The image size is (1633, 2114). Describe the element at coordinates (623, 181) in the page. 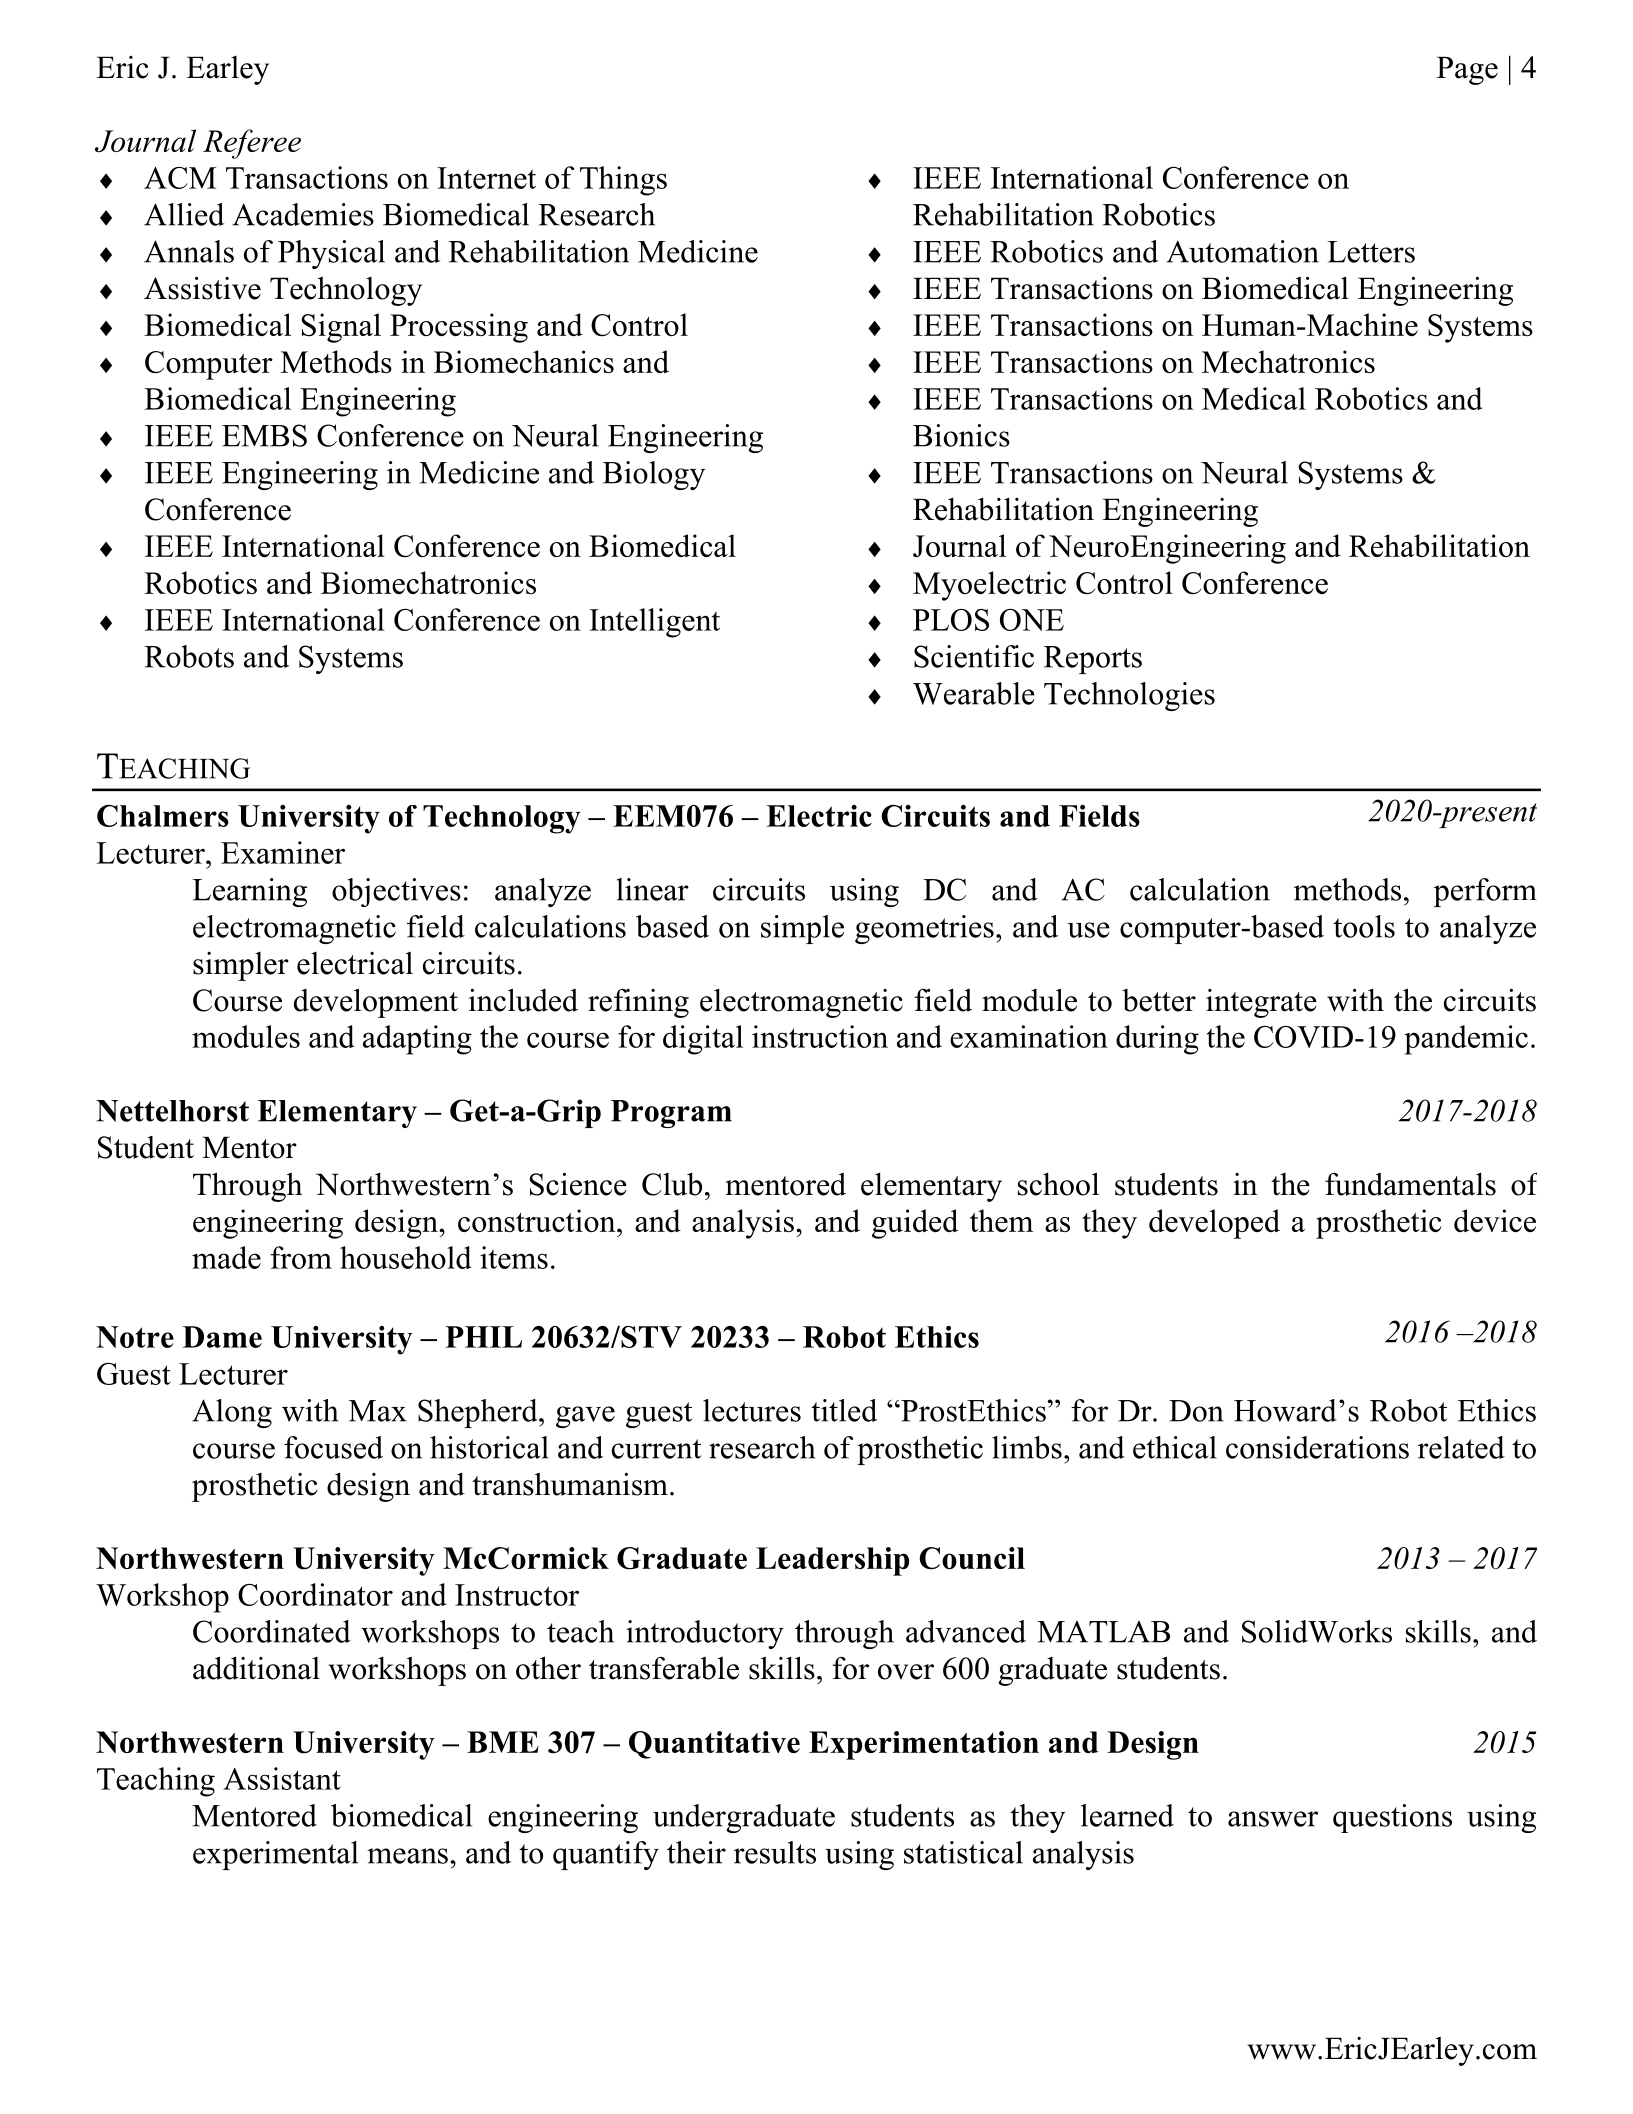

I see `Things` at that location.
